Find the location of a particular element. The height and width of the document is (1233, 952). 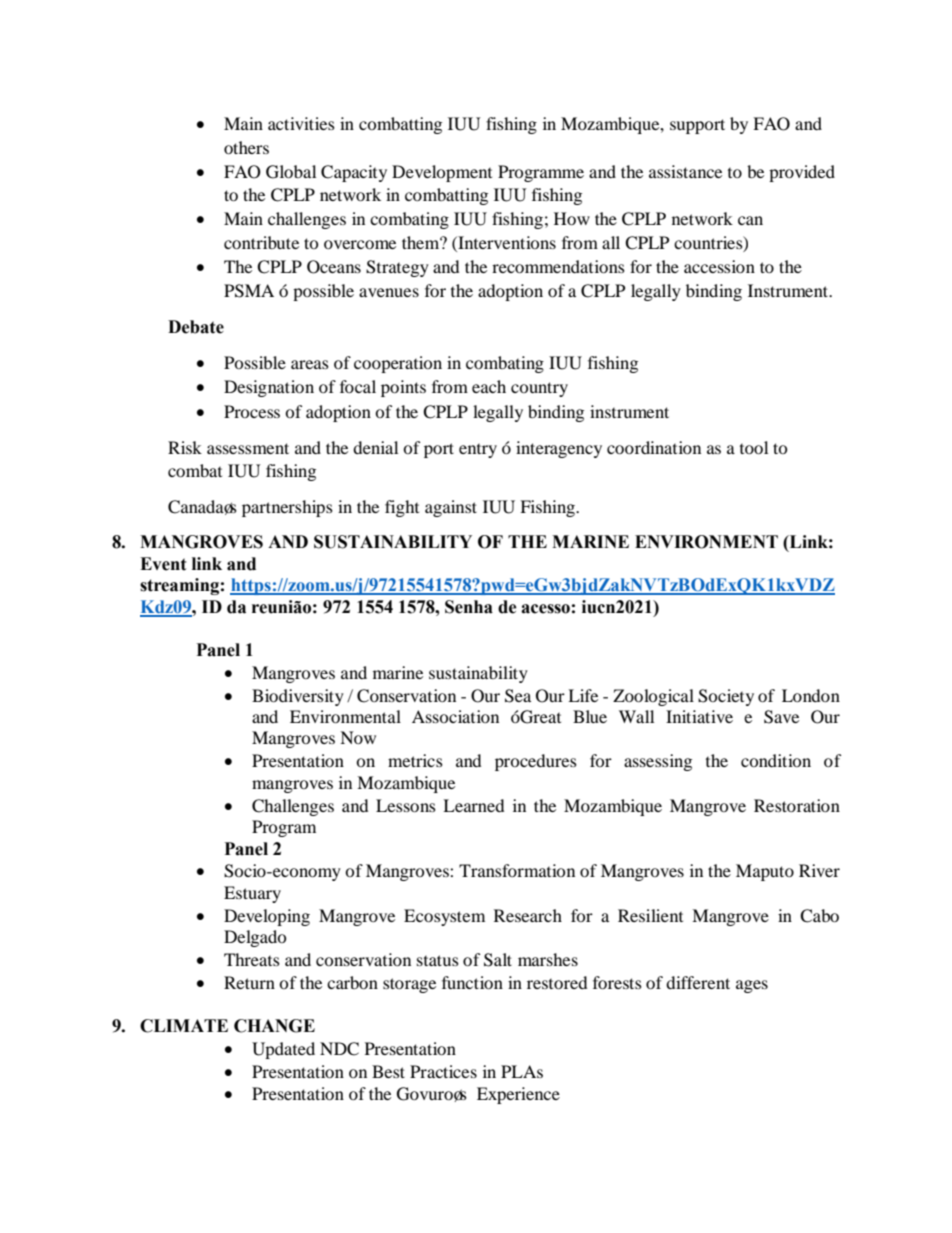

Updated is located at coordinates (283, 1050).
